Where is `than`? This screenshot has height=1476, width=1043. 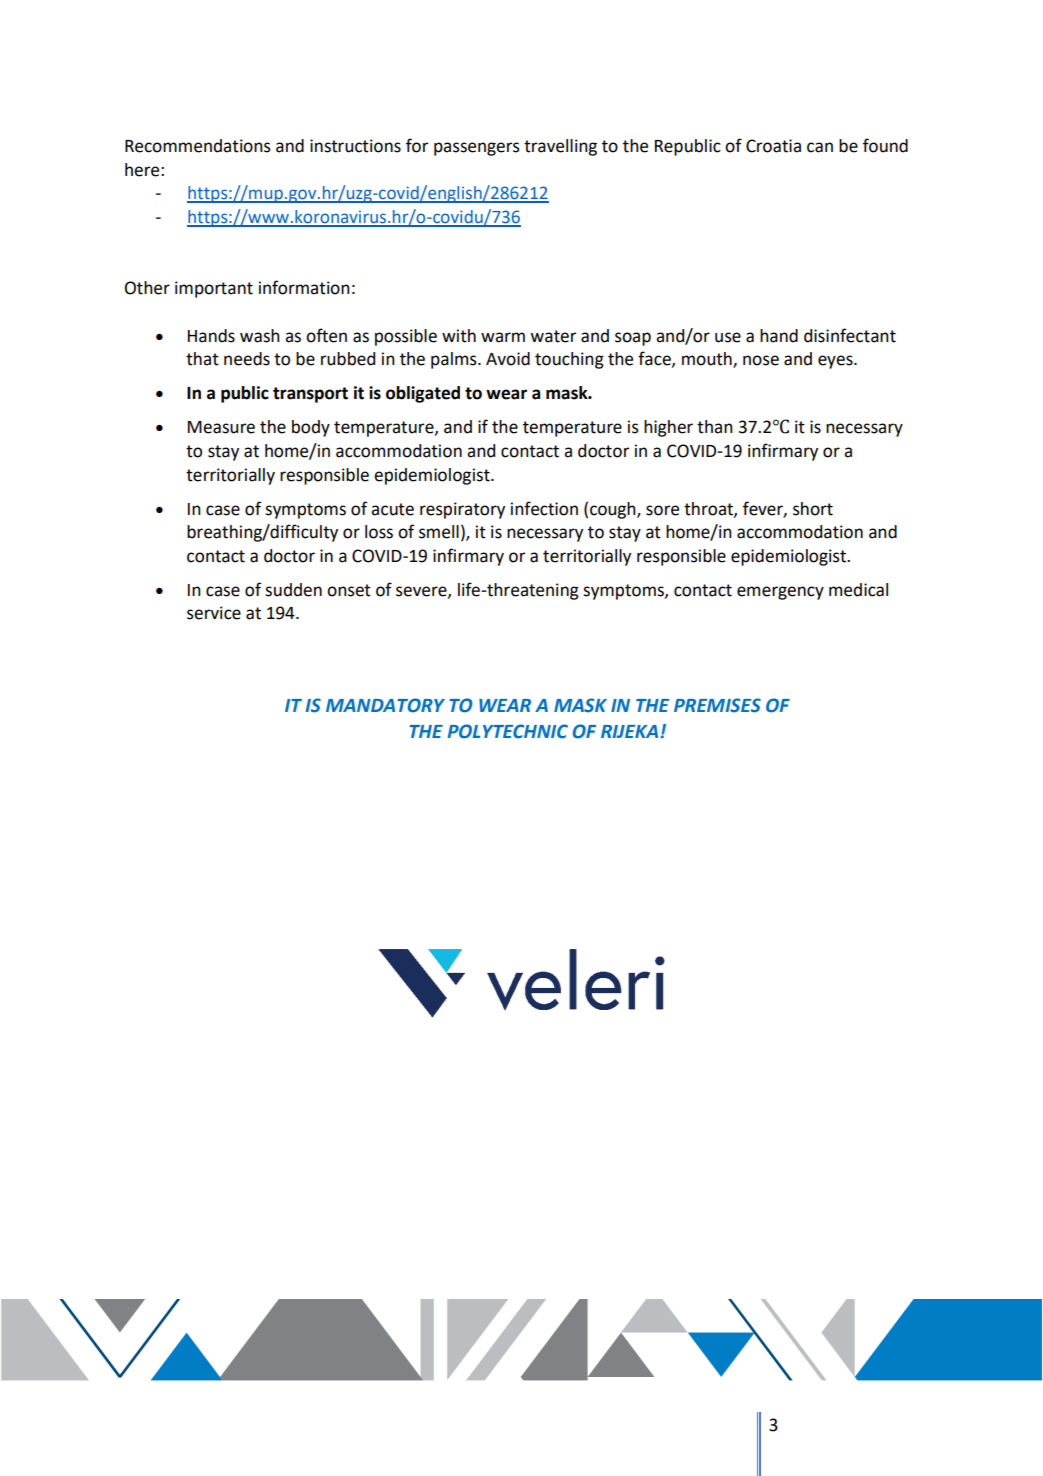
than is located at coordinates (715, 427).
